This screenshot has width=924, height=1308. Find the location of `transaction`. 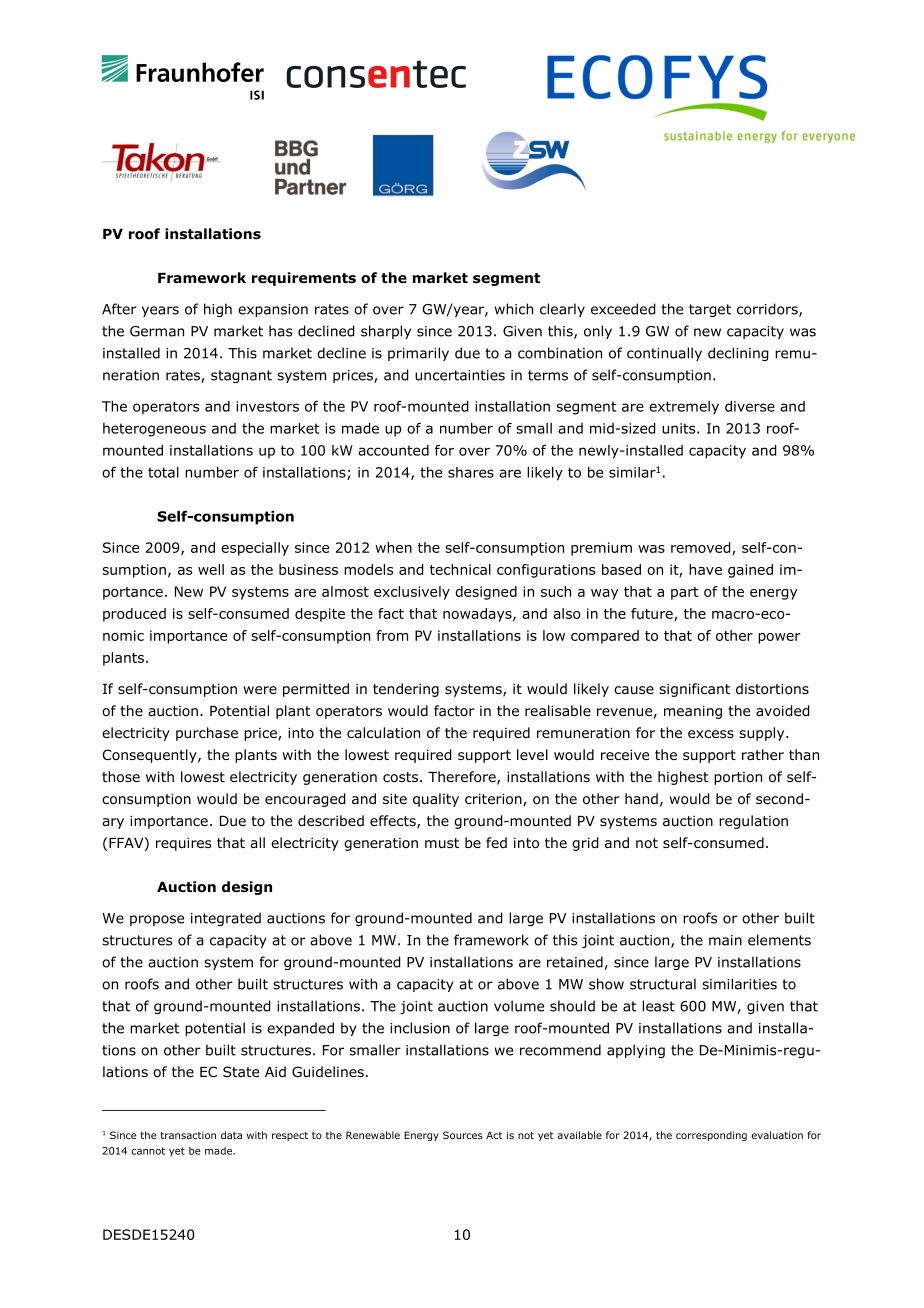

transaction is located at coordinates (188, 1135).
